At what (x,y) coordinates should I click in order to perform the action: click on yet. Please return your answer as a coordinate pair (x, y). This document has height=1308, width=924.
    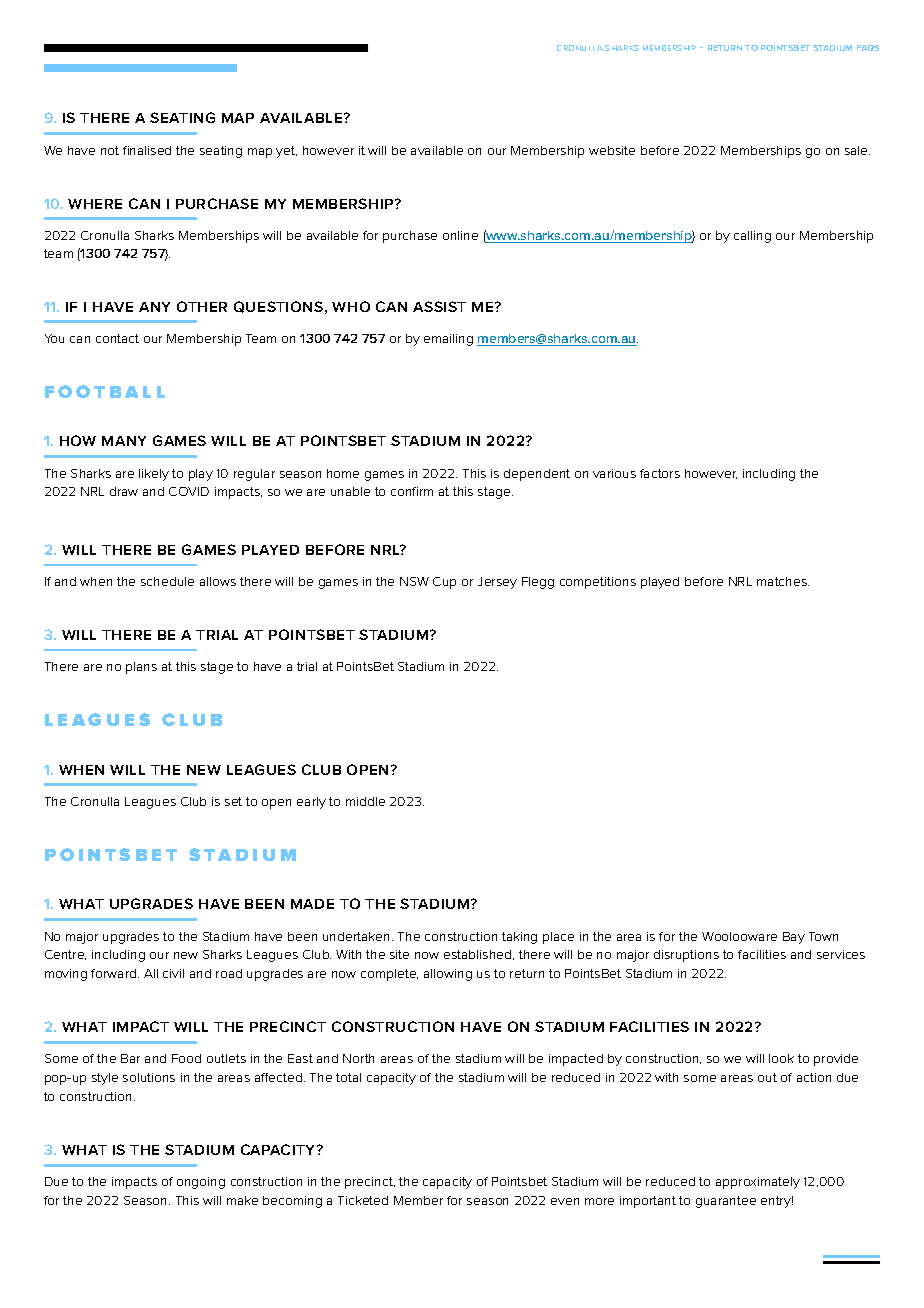
    Looking at the image, I should click on (286, 152).
